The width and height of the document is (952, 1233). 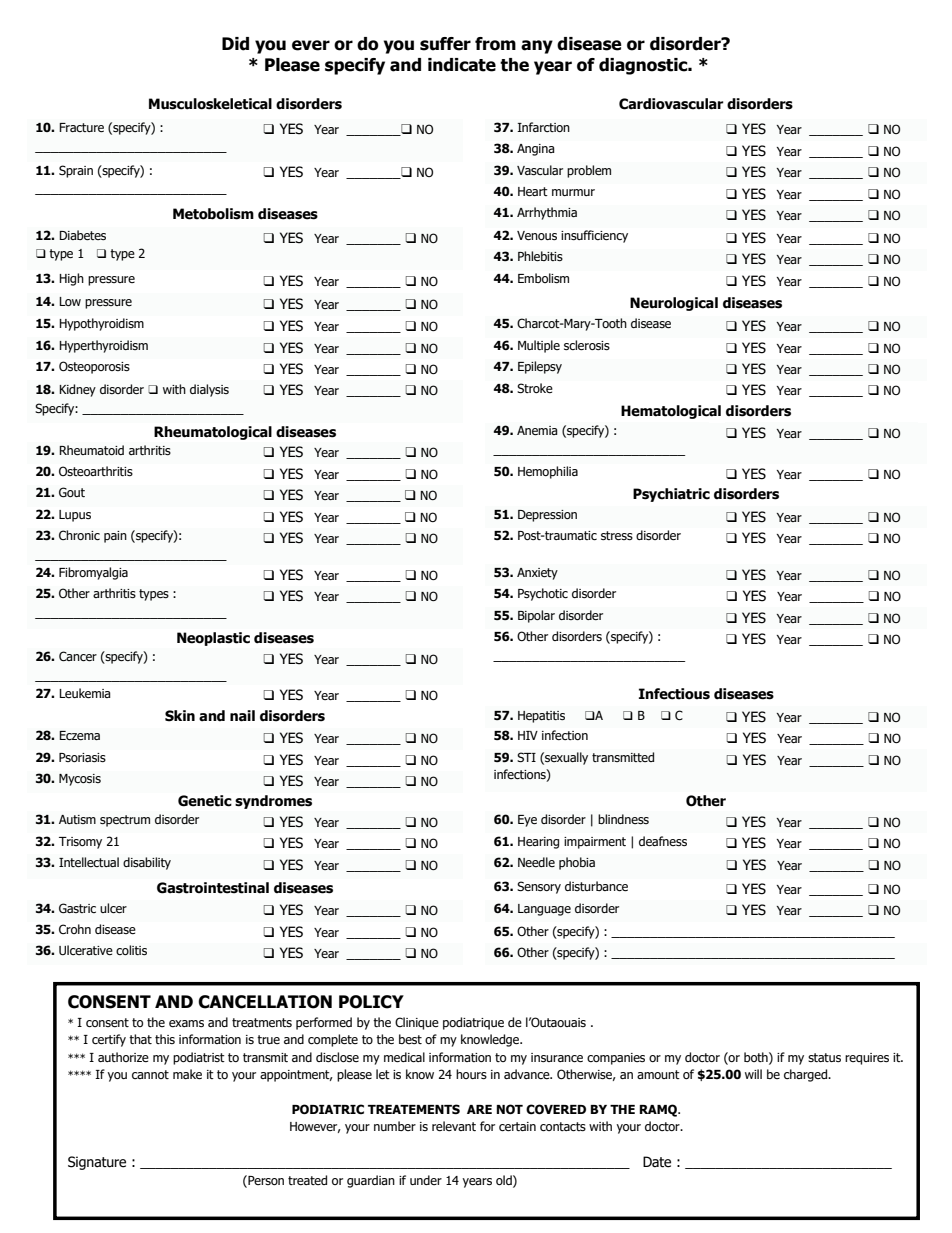 I want to click on indicate, so click(x=462, y=65).
